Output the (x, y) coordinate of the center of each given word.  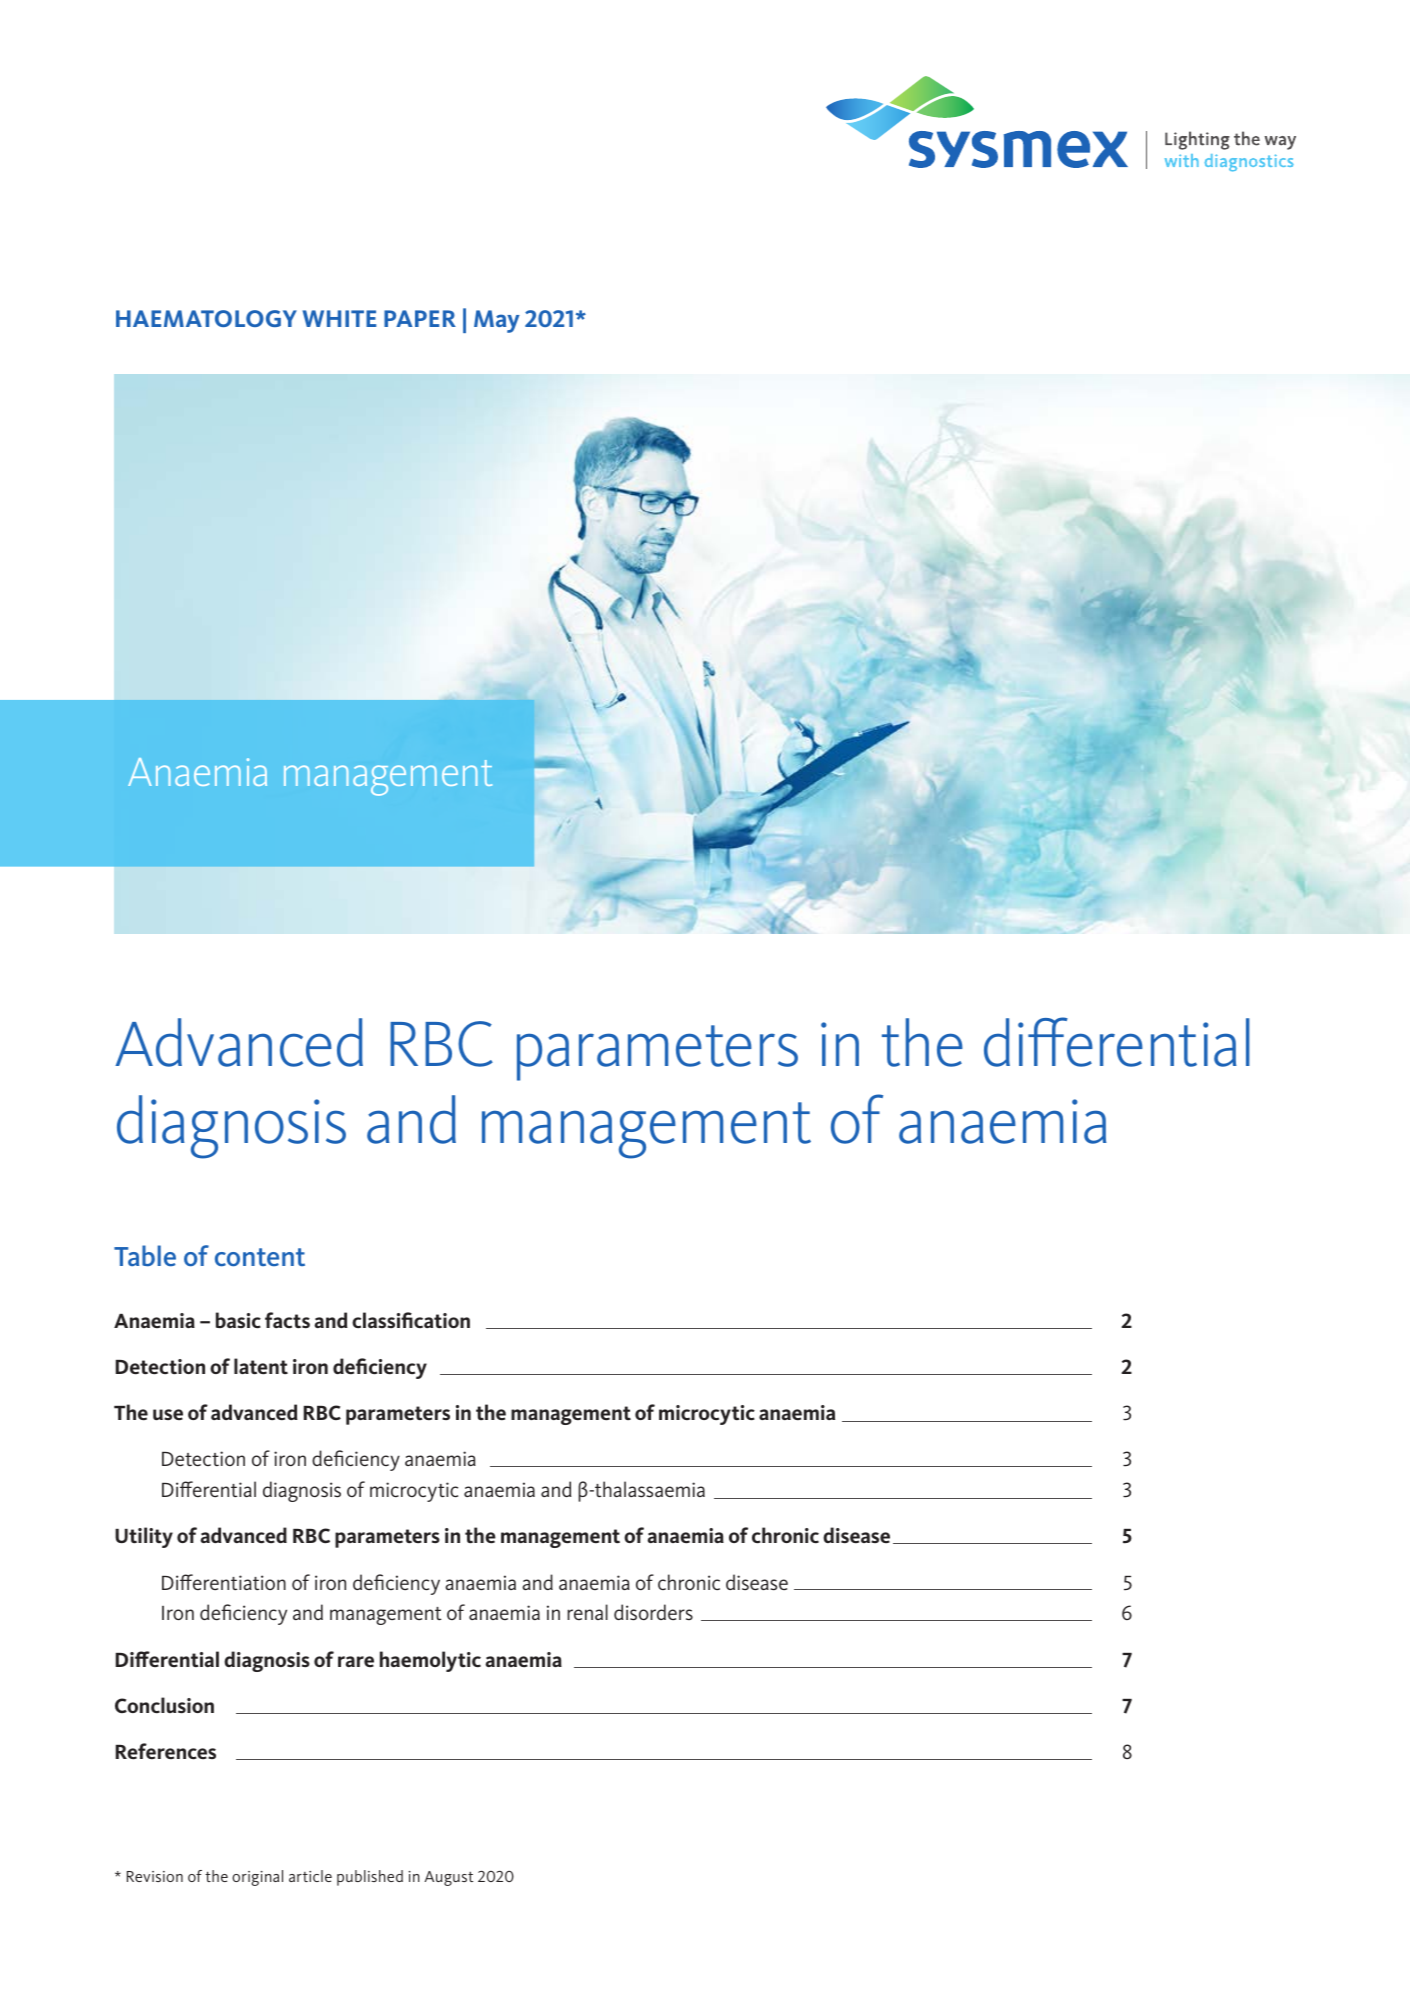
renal (587, 1612)
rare (356, 1661)
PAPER (420, 318)
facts (287, 1320)
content (260, 1257)
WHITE (339, 318)
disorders (653, 1612)
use (168, 1414)
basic (238, 1320)
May (497, 321)
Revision (155, 1876)
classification (411, 1320)
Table (145, 1256)
